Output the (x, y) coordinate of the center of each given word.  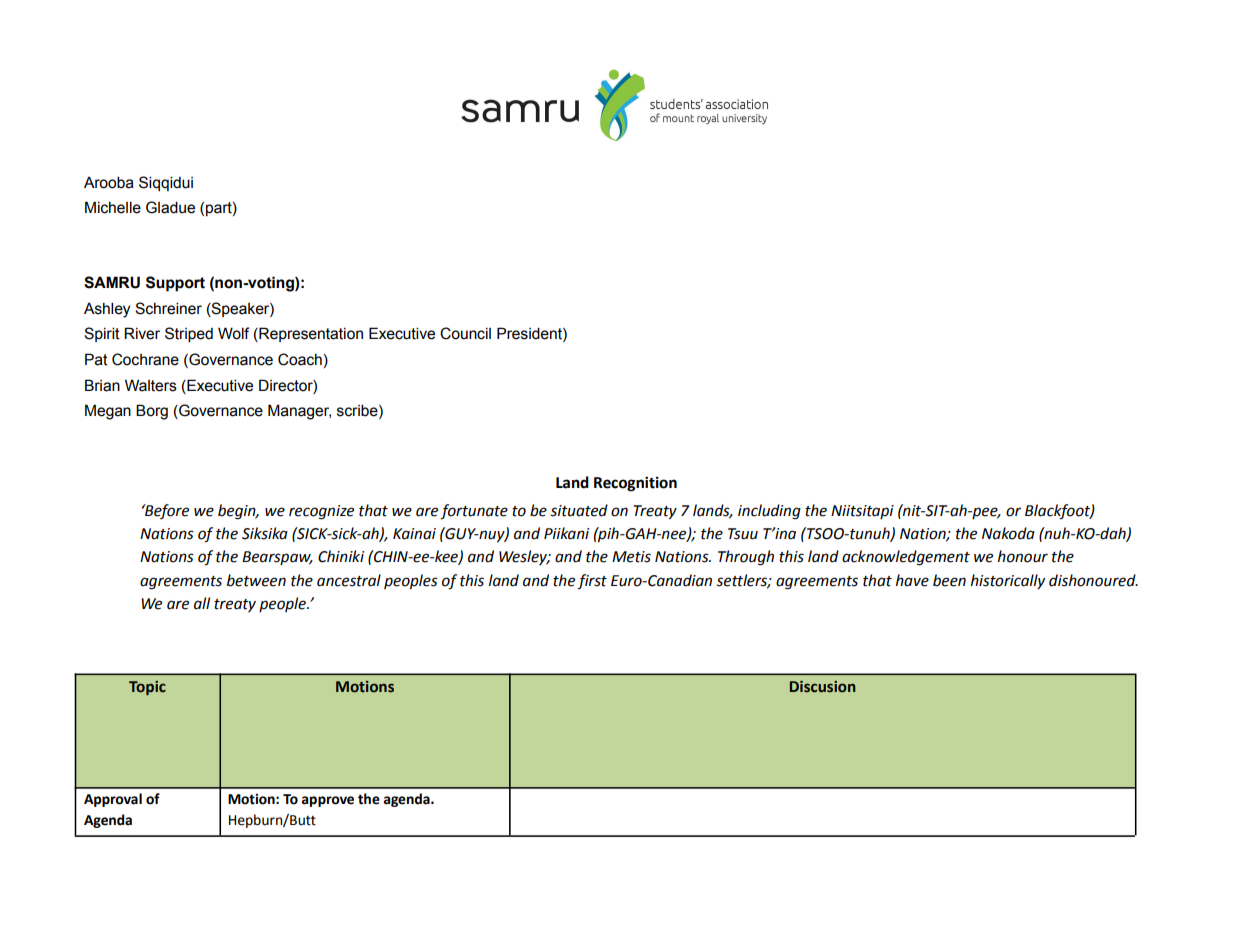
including (769, 512)
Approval (113, 800)
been (949, 580)
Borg (152, 412)
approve (328, 801)
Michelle (113, 207)
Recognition (635, 484)
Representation (310, 334)
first (592, 582)
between (256, 580)
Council (465, 333)
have (912, 580)
